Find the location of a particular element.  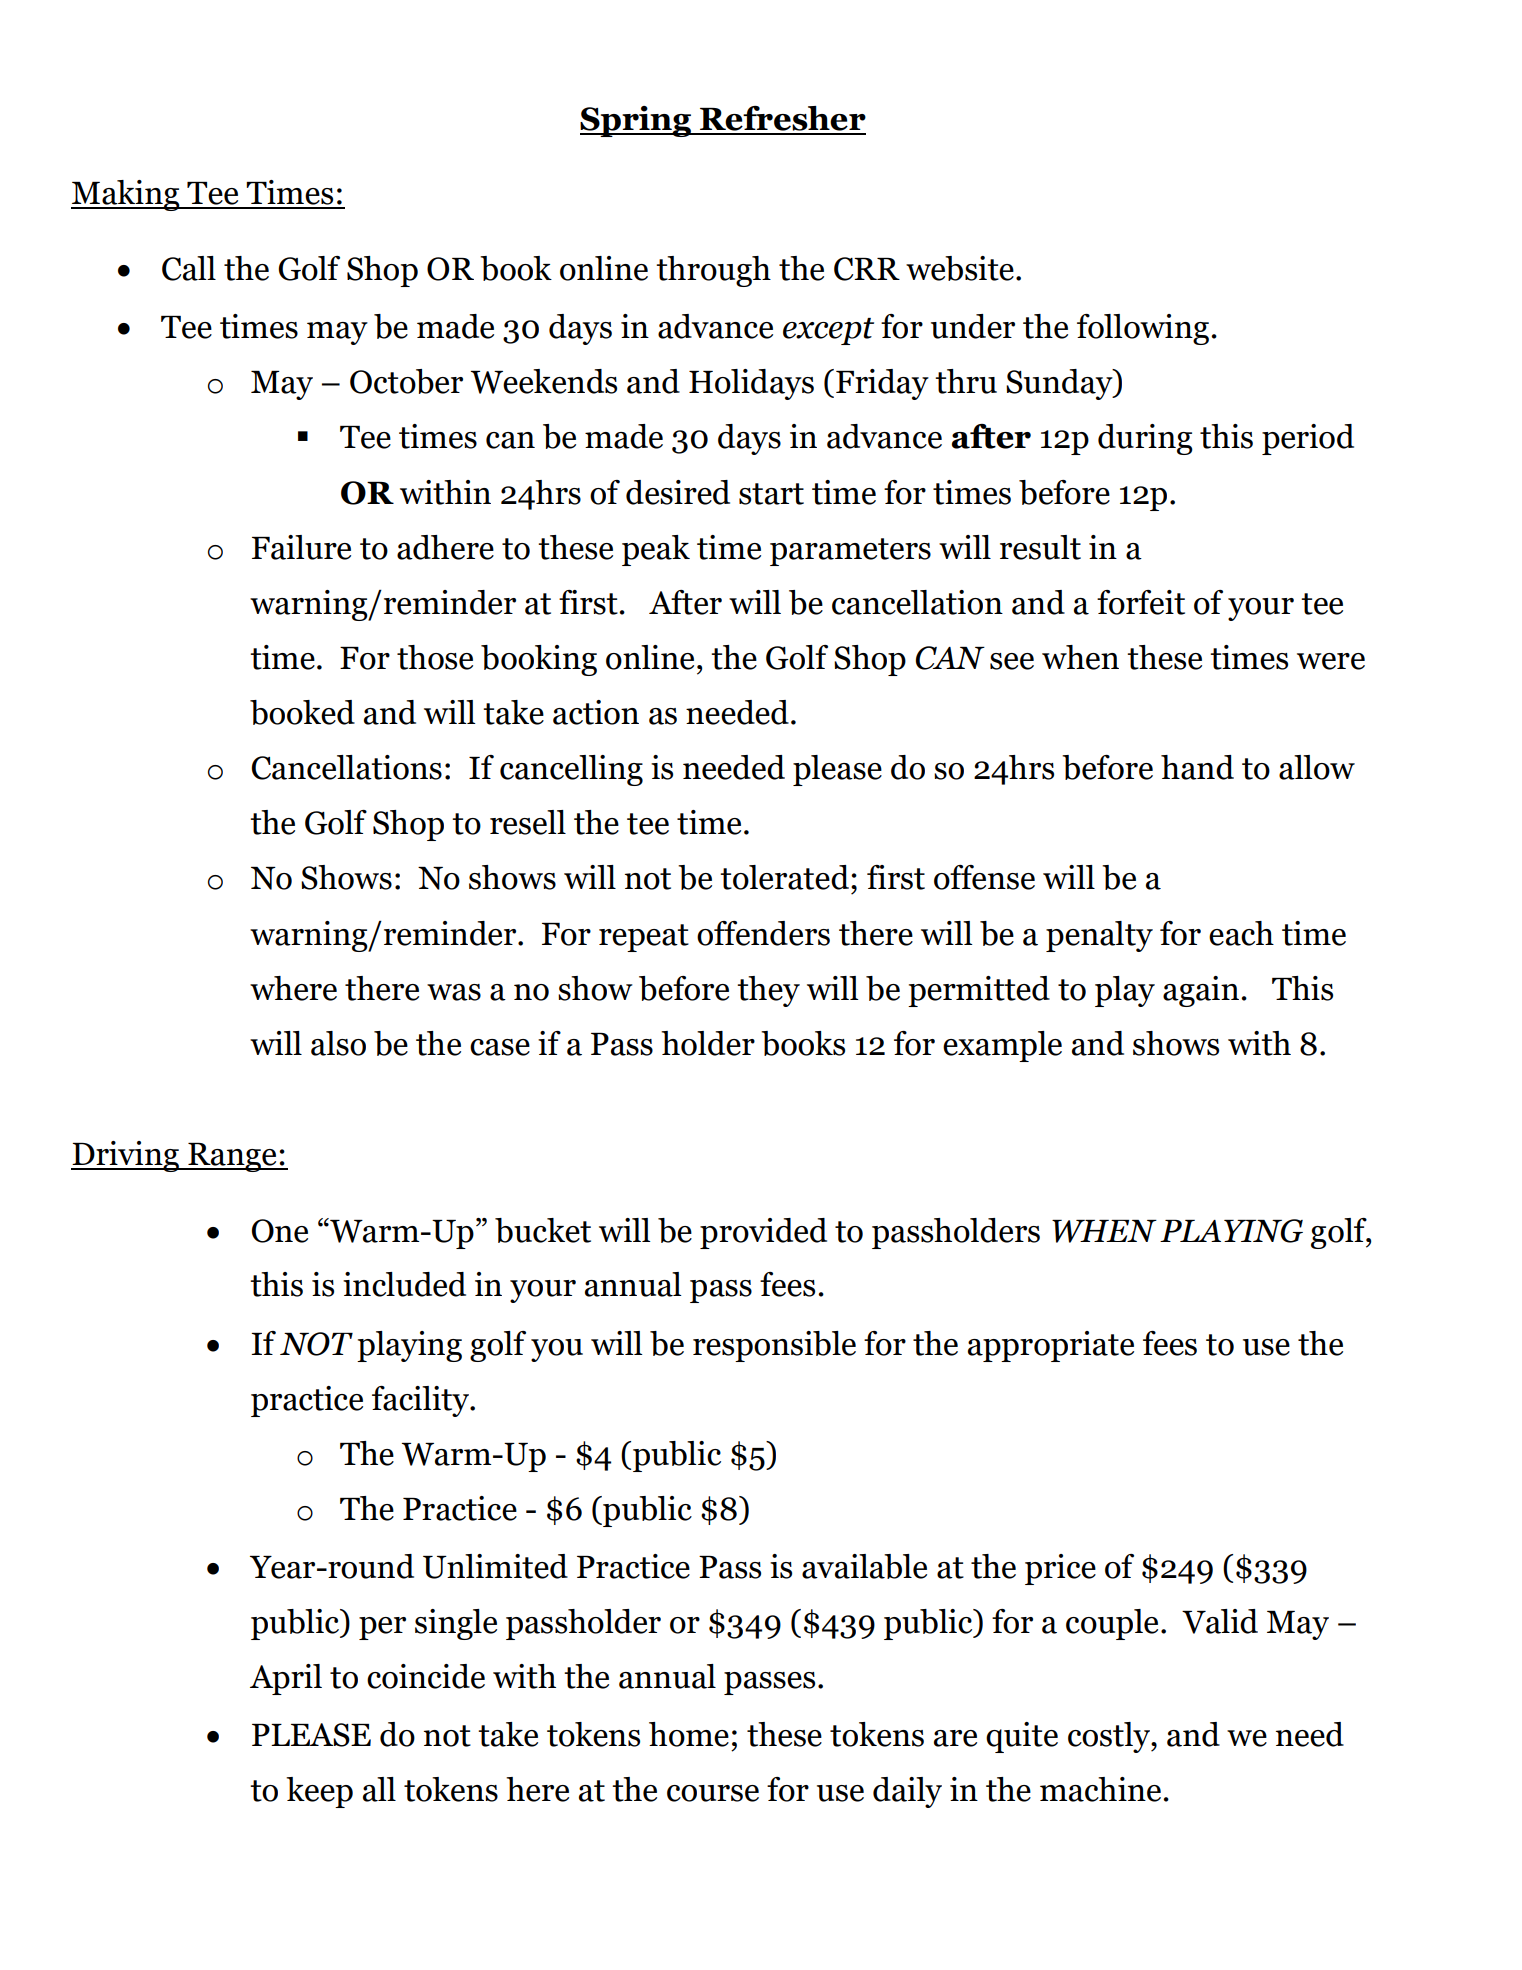

peak is located at coordinates (656, 550).
